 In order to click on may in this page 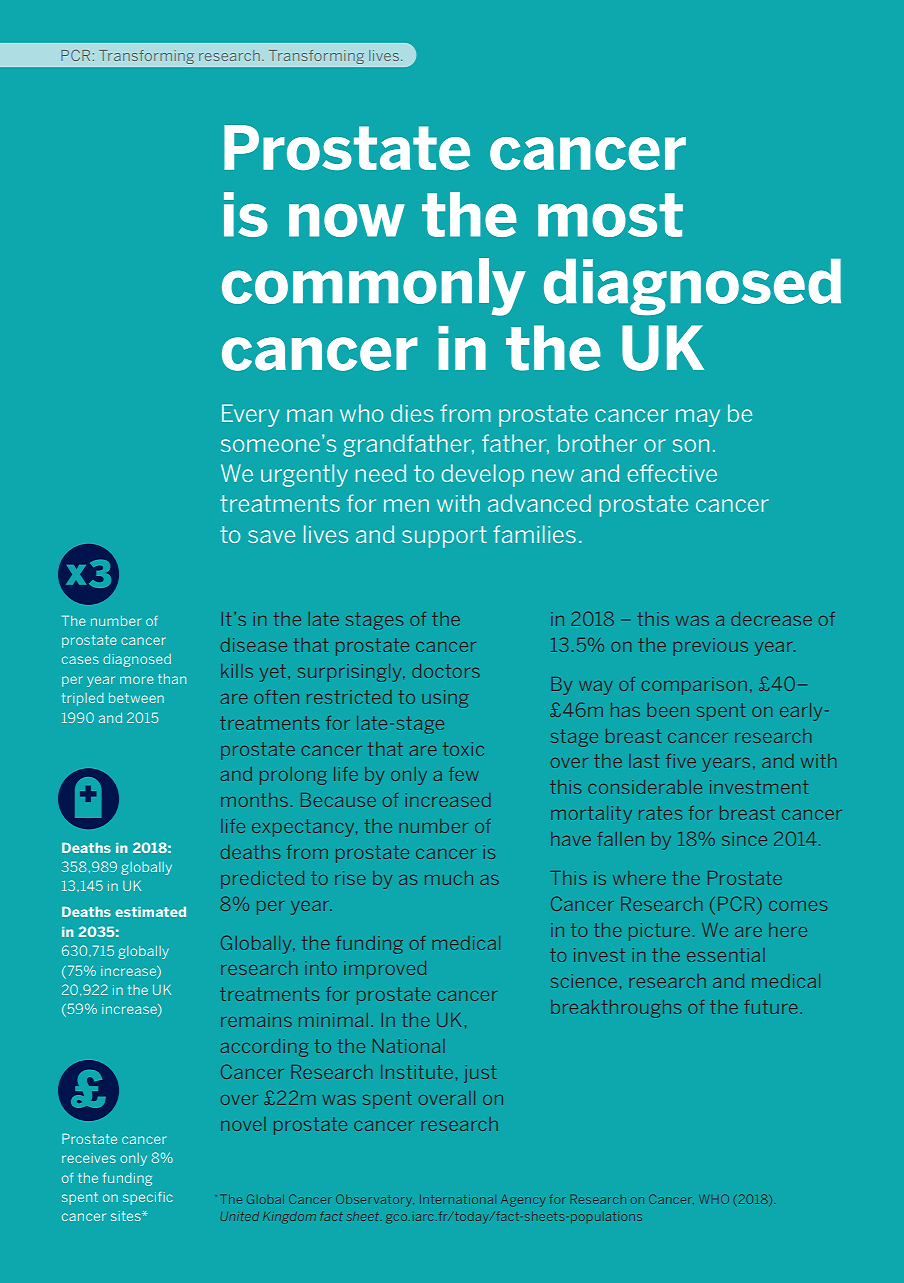, I will do `click(698, 418)`.
